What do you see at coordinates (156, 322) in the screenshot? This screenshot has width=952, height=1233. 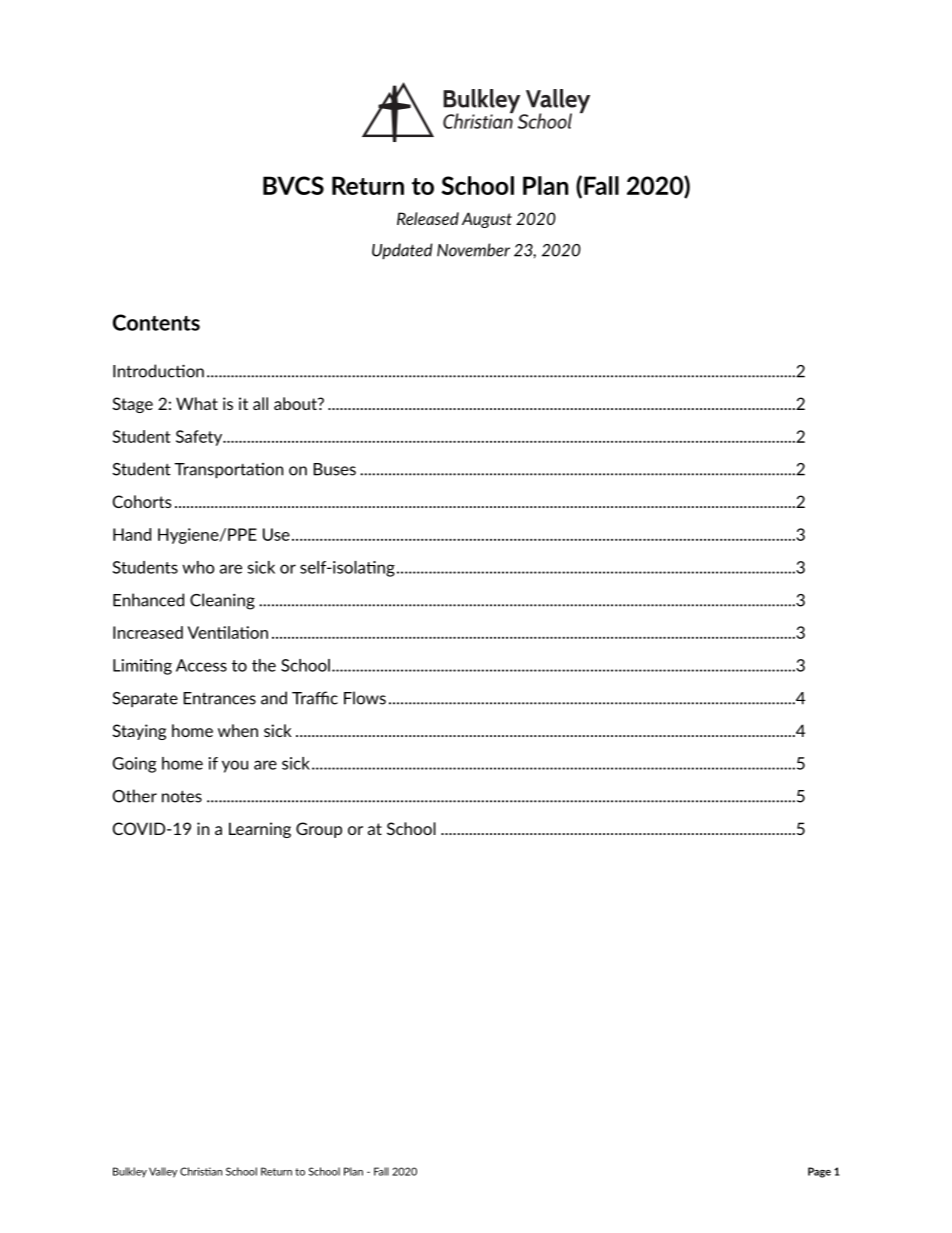 I see `Contents` at bounding box center [156, 322].
